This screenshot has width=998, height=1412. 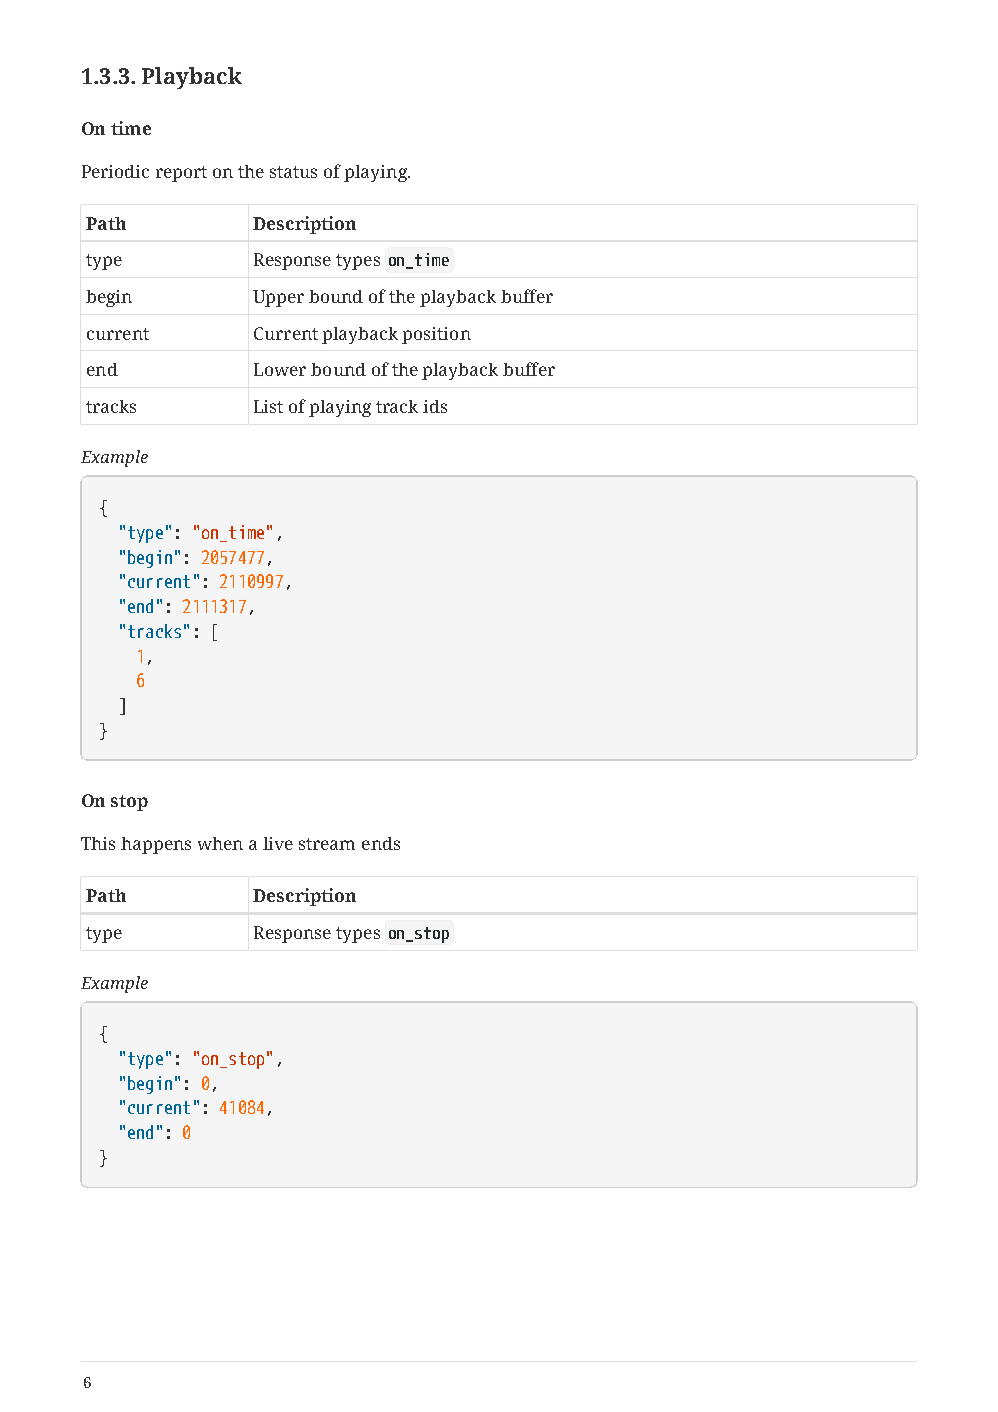 I want to click on live, so click(x=278, y=843).
